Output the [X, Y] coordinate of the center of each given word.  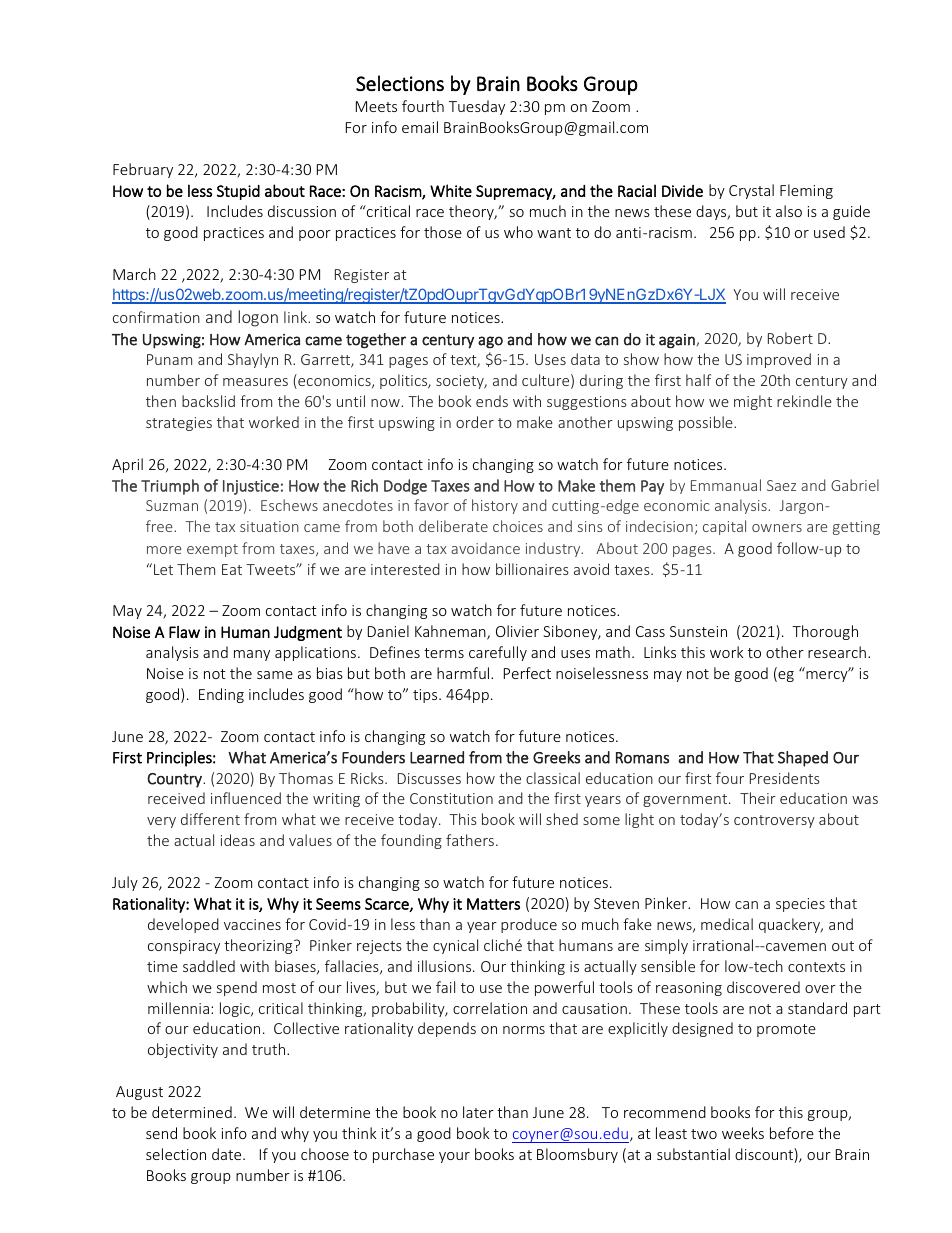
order [475, 422]
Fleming [806, 191]
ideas [238, 840]
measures [255, 382]
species [800, 905]
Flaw [184, 632]
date [228, 1154]
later [478, 1112]
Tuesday [477, 107]
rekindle [804, 401]
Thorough [825, 632]
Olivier [517, 631]
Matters [493, 904]
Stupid [238, 192]
